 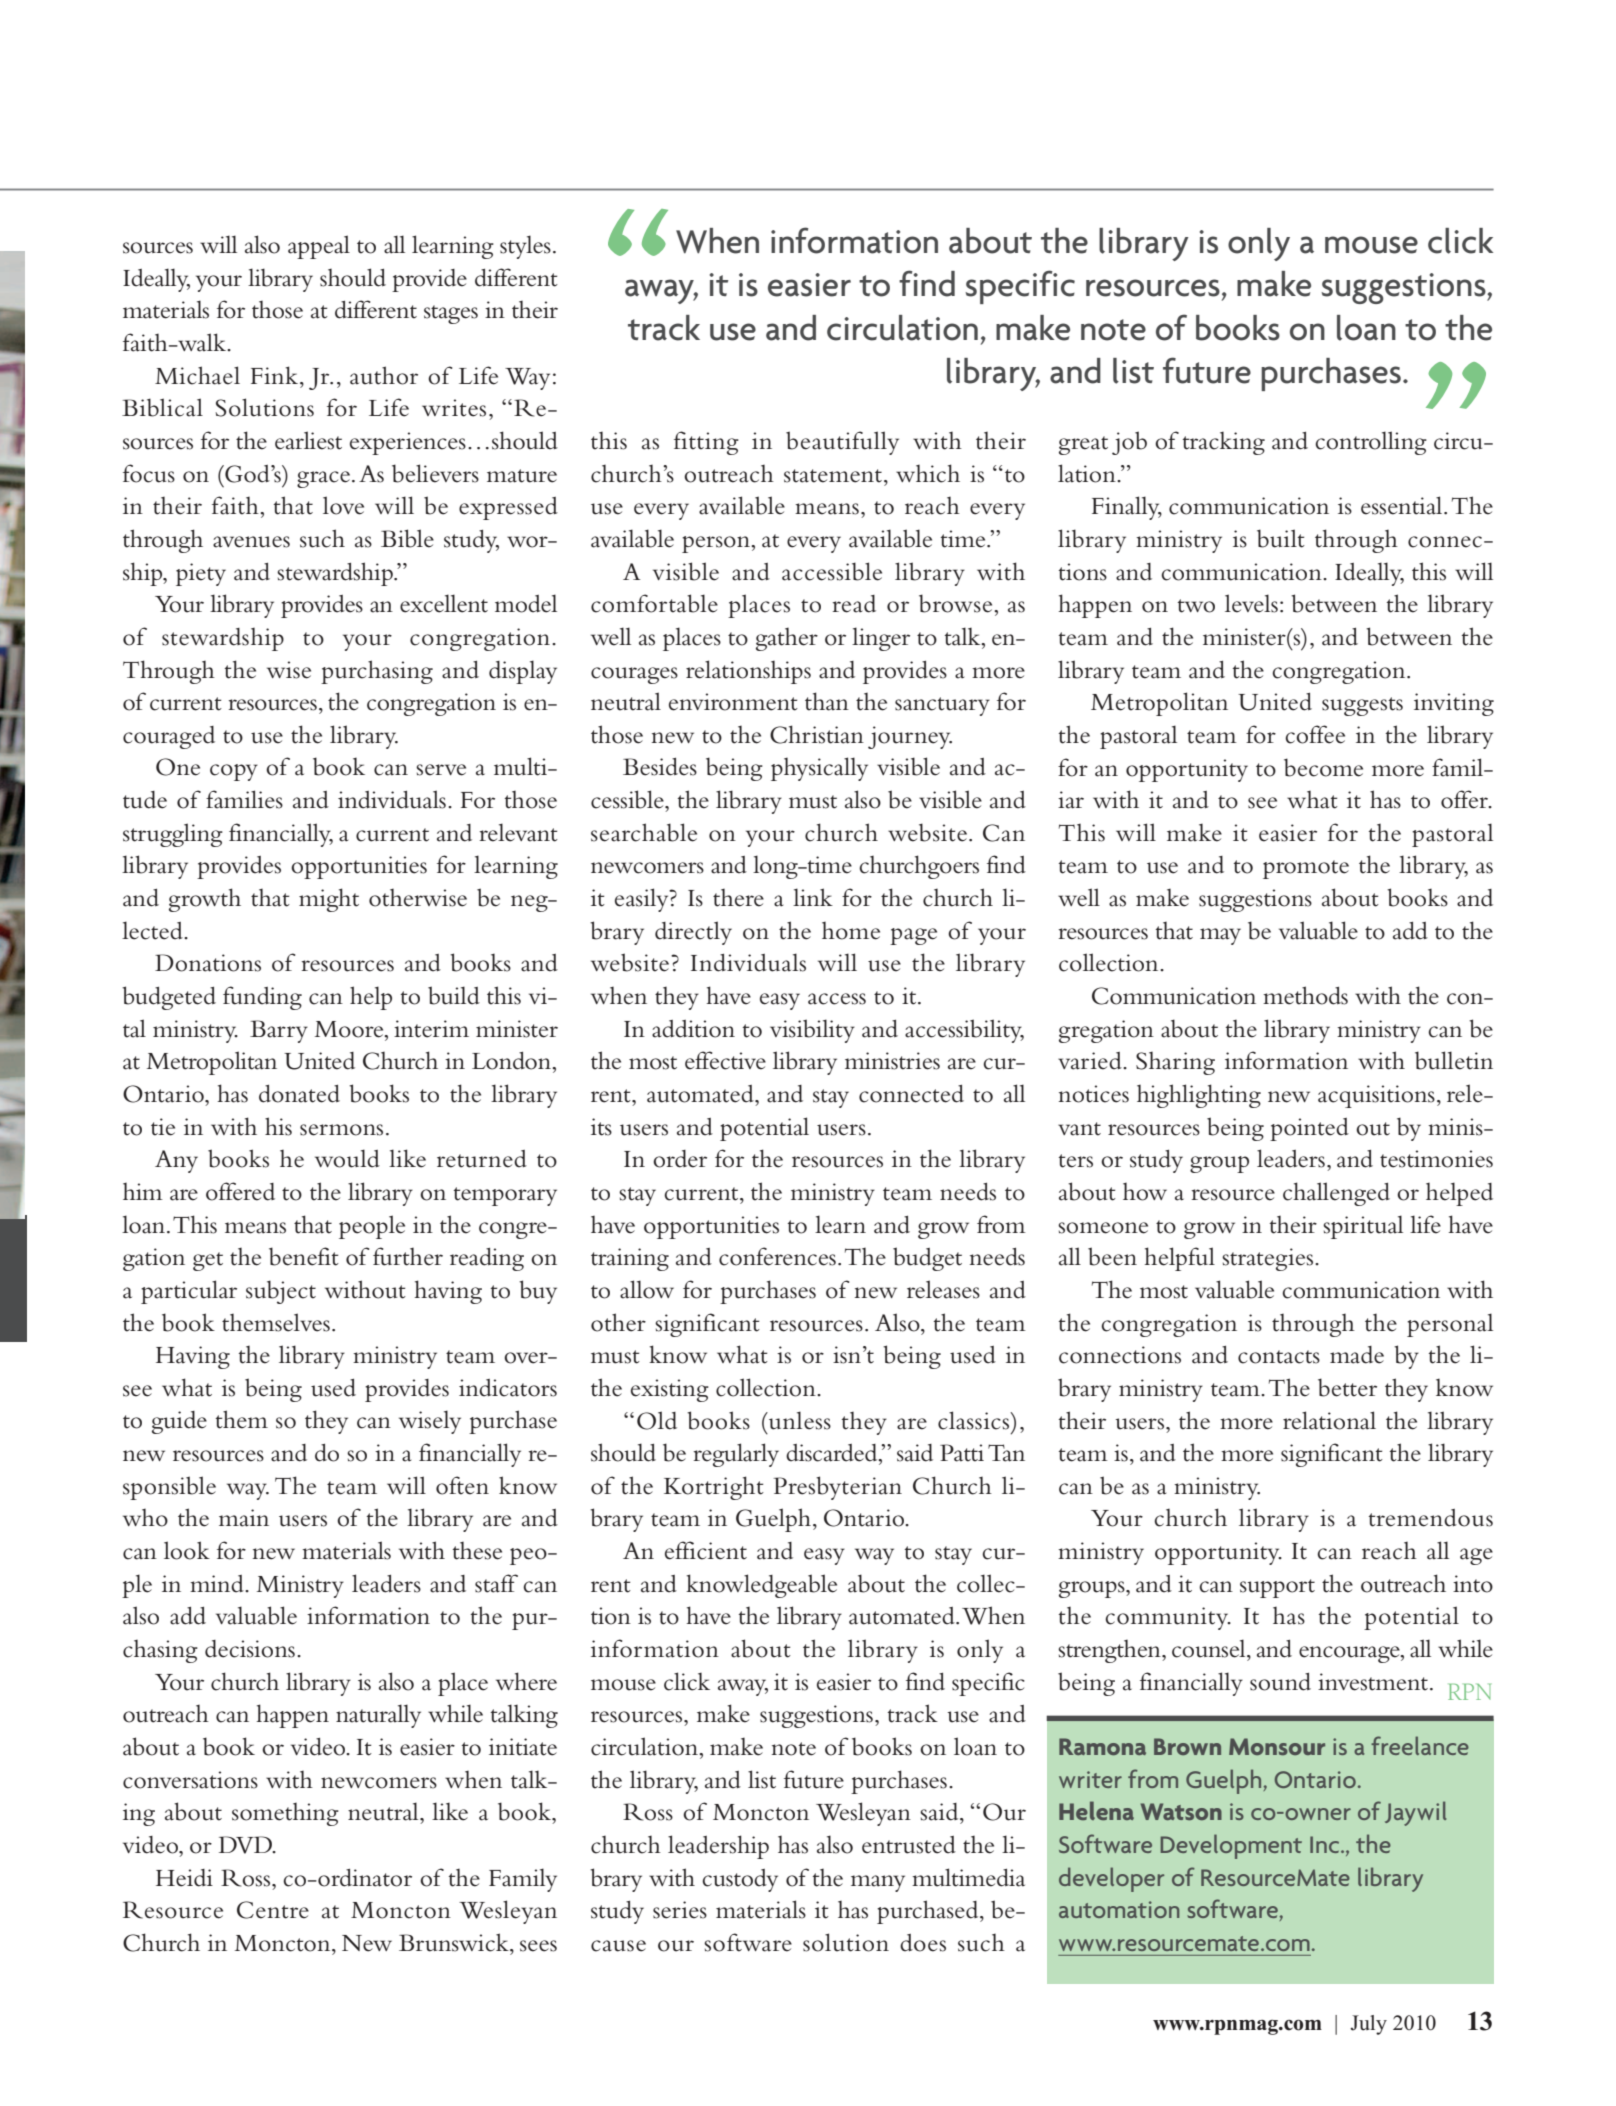 I want to click on copy, so click(x=234, y=772).
